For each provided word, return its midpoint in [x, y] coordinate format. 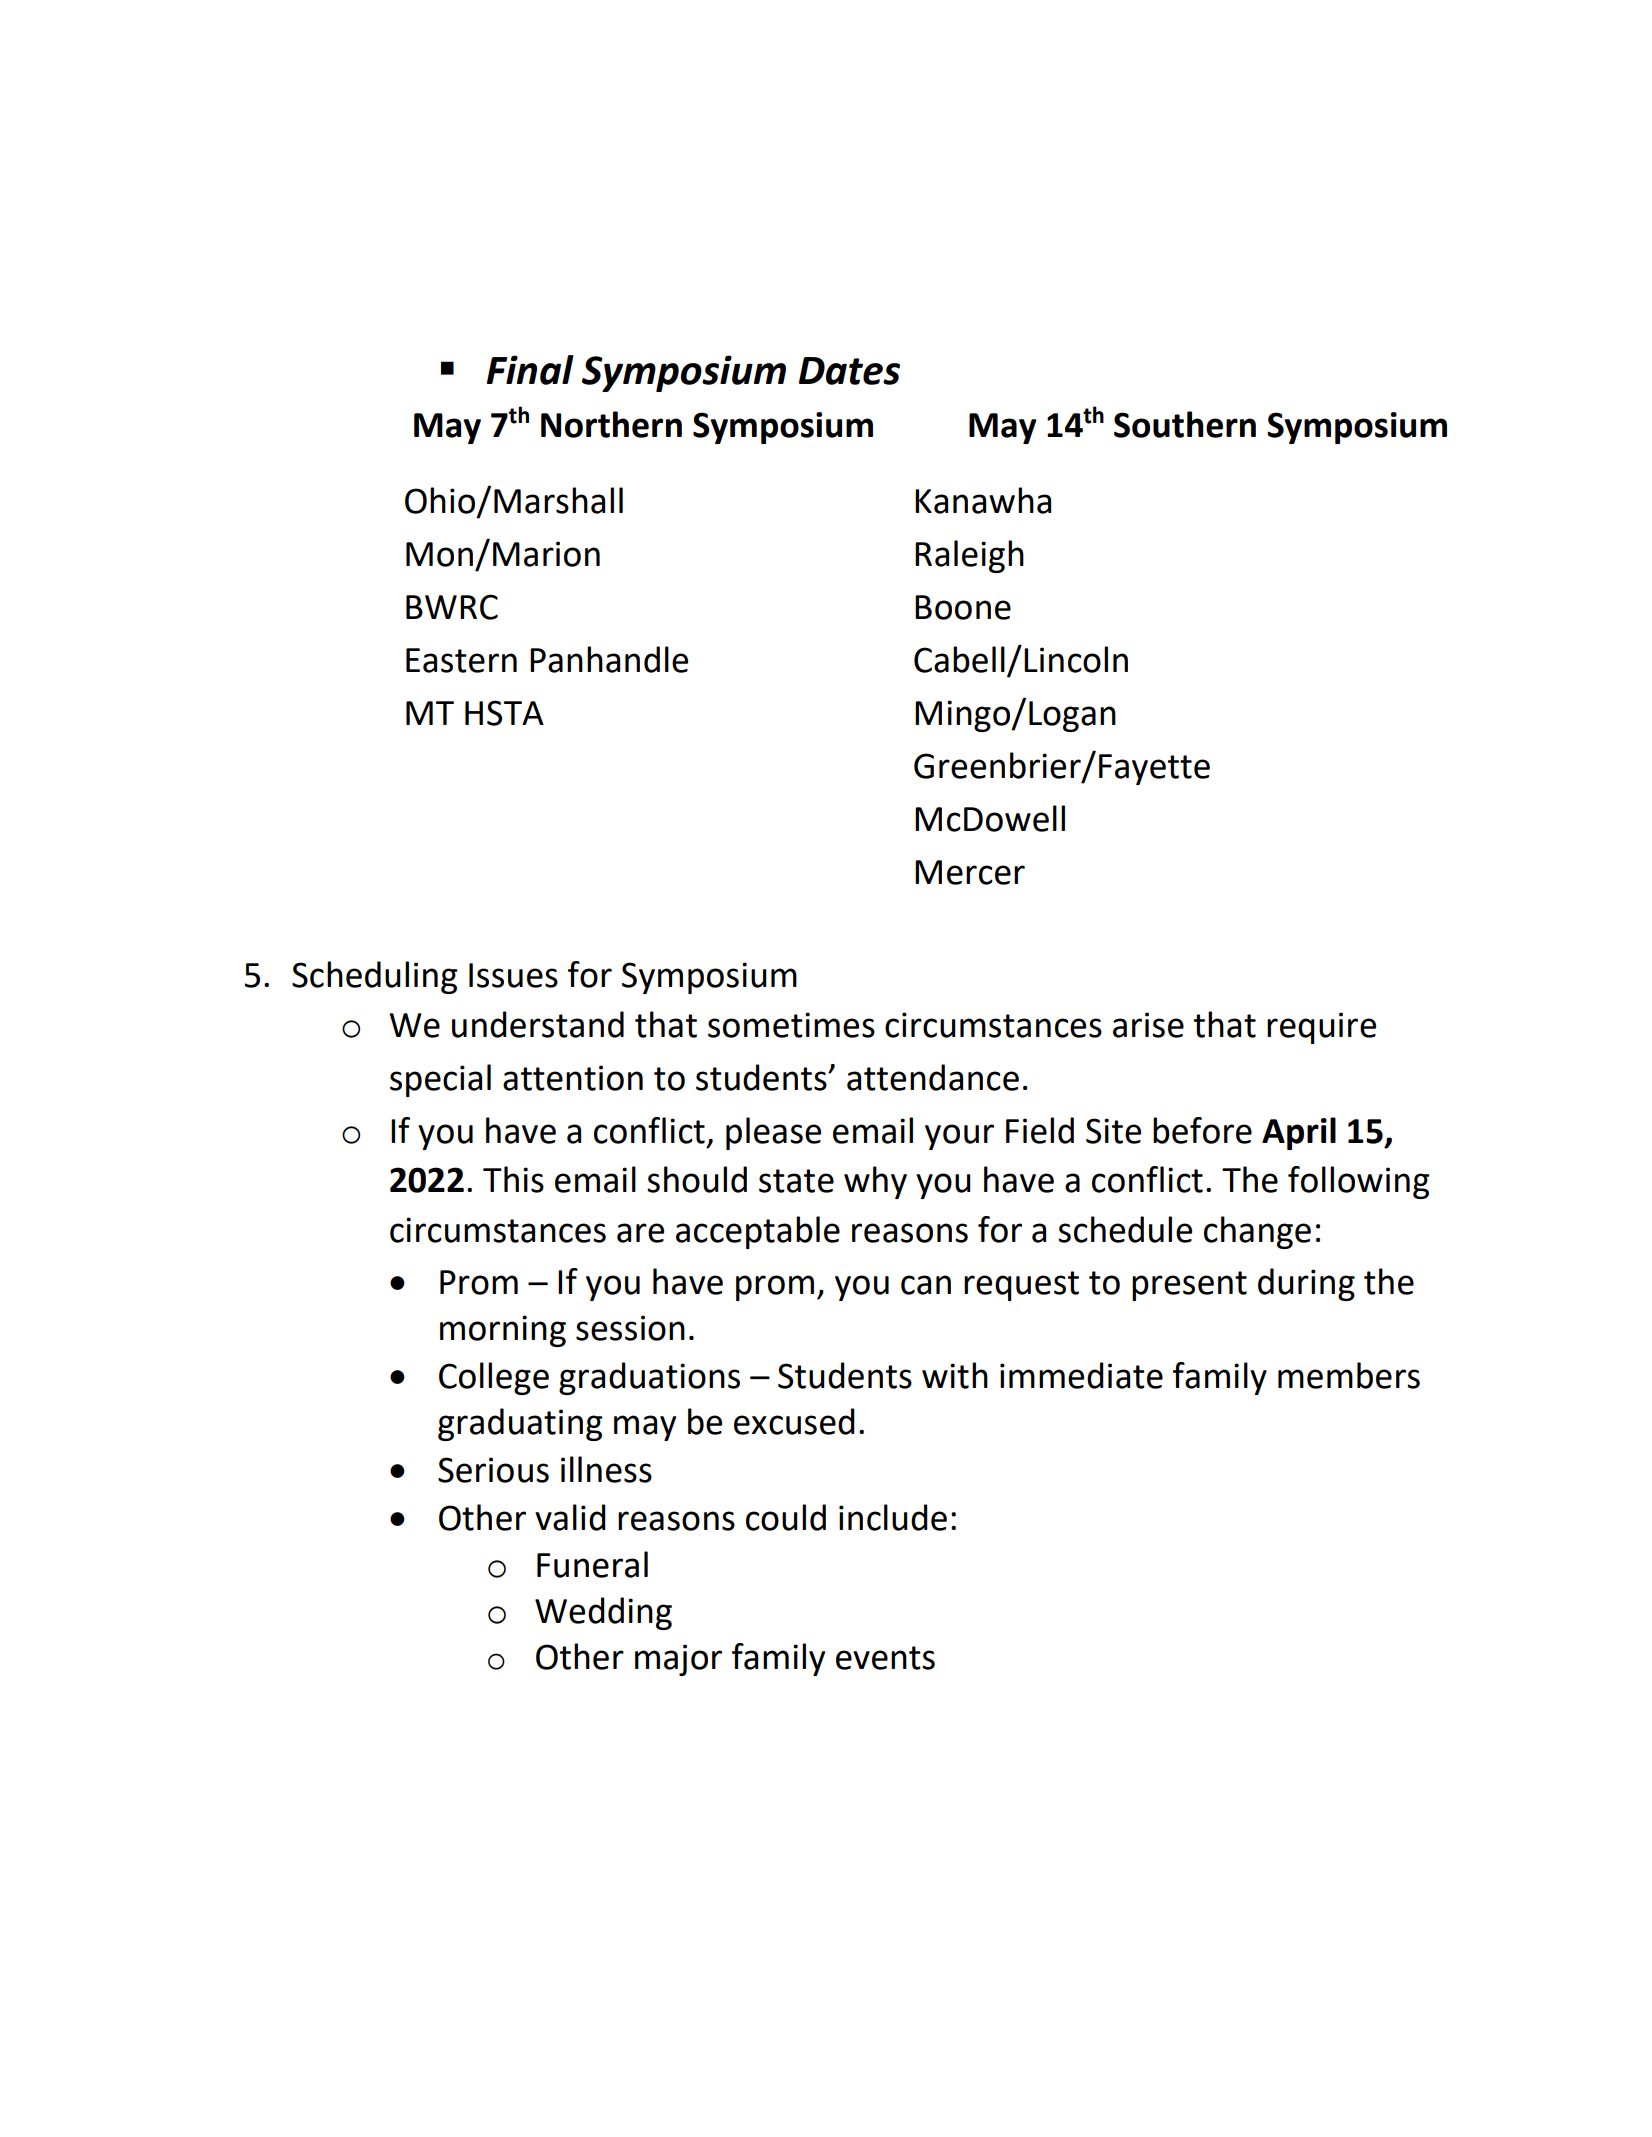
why [875, 1182]
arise [1148, 1025]
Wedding [603, 1613]
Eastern [461, 660]
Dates [849, 371]
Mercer [970, 872]
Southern [1185, 424]
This [513, 1179]
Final [530, 370]
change [1257, 1232]
